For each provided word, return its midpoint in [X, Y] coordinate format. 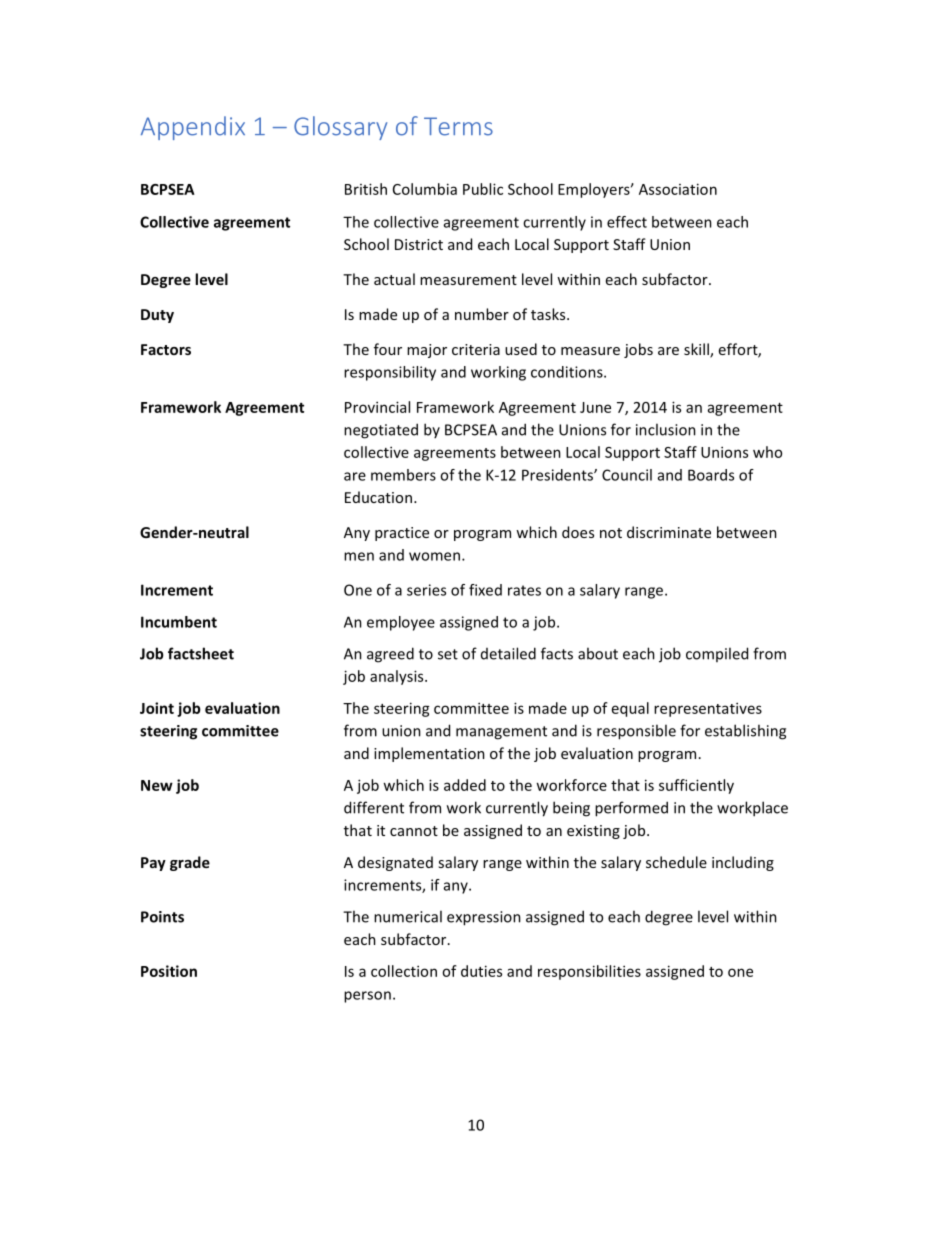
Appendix [193, 128]
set [448, 654]
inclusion [666, 429]
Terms [458, 126]
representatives [708, 709]
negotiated [381, 431]
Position [169, 971]
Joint [157, 708]
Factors [166, 349]
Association [678, 189]
